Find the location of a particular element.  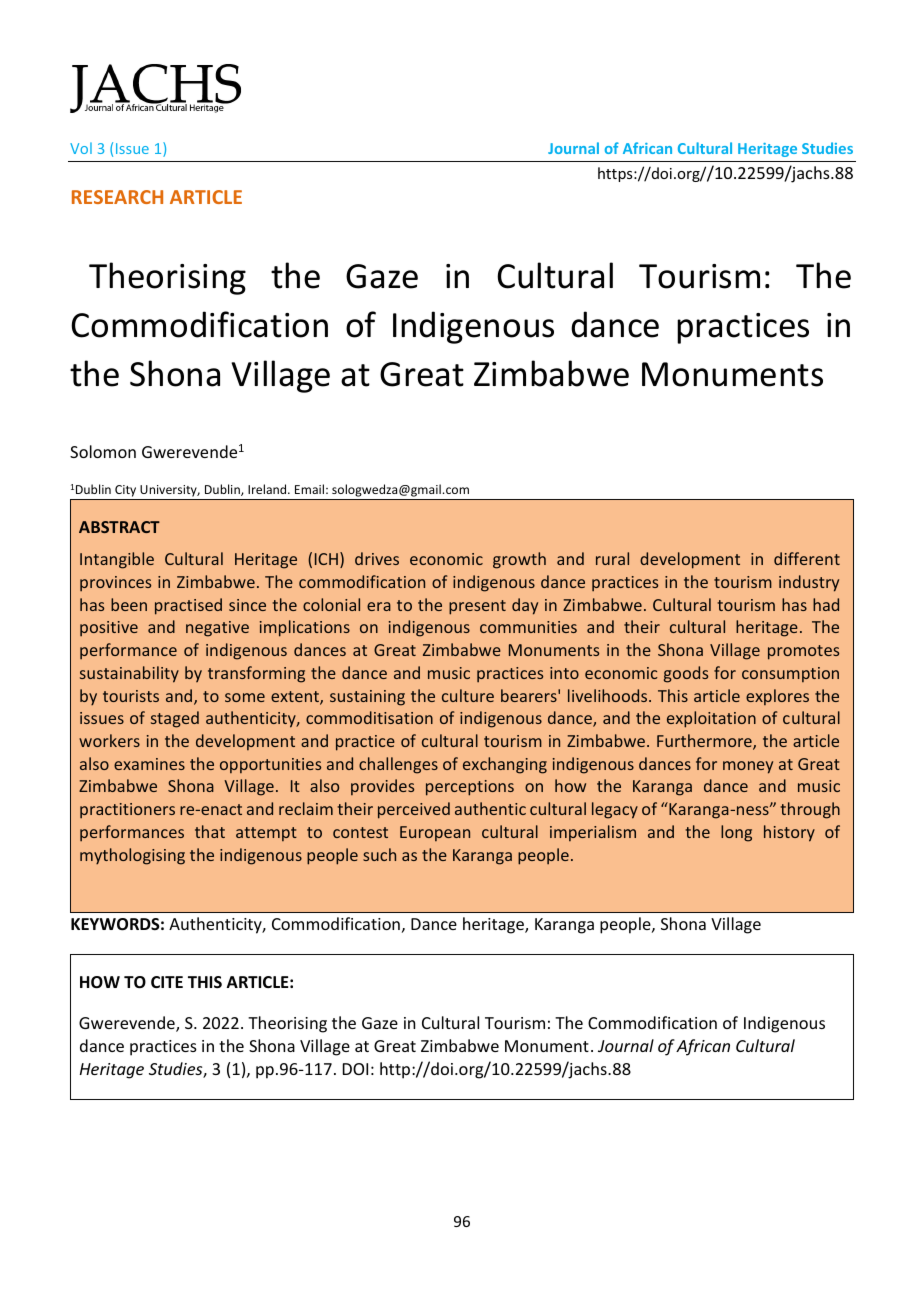

such is located at coordinates (379, 854).
